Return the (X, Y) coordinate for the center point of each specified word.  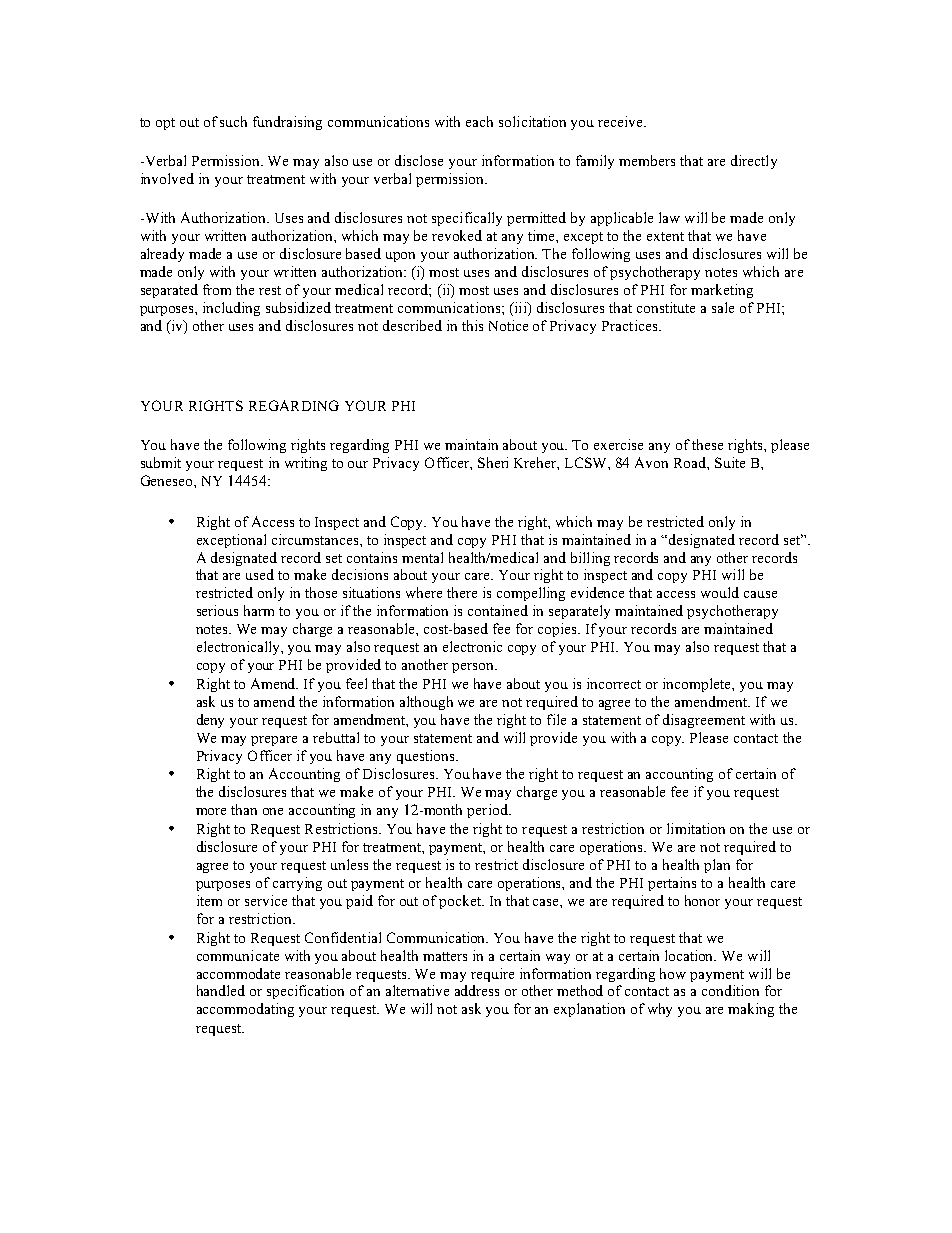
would (720, 592)
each (479, 121)
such (233, 121)
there (462, 592)
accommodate (238, 973)
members (647, 160)
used (260, 574)
